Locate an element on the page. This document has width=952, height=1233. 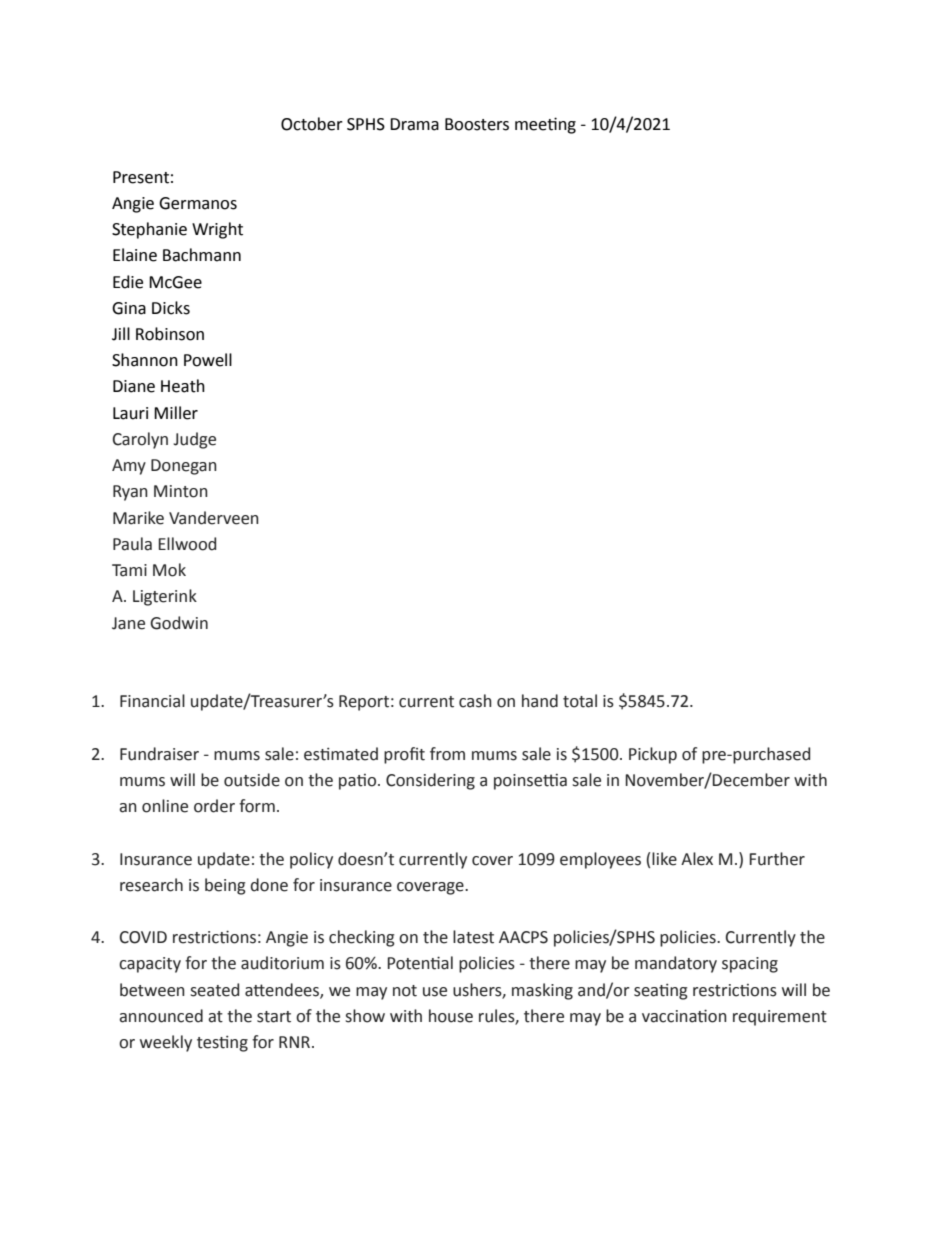
house is located at coordinates (451, 1016).
